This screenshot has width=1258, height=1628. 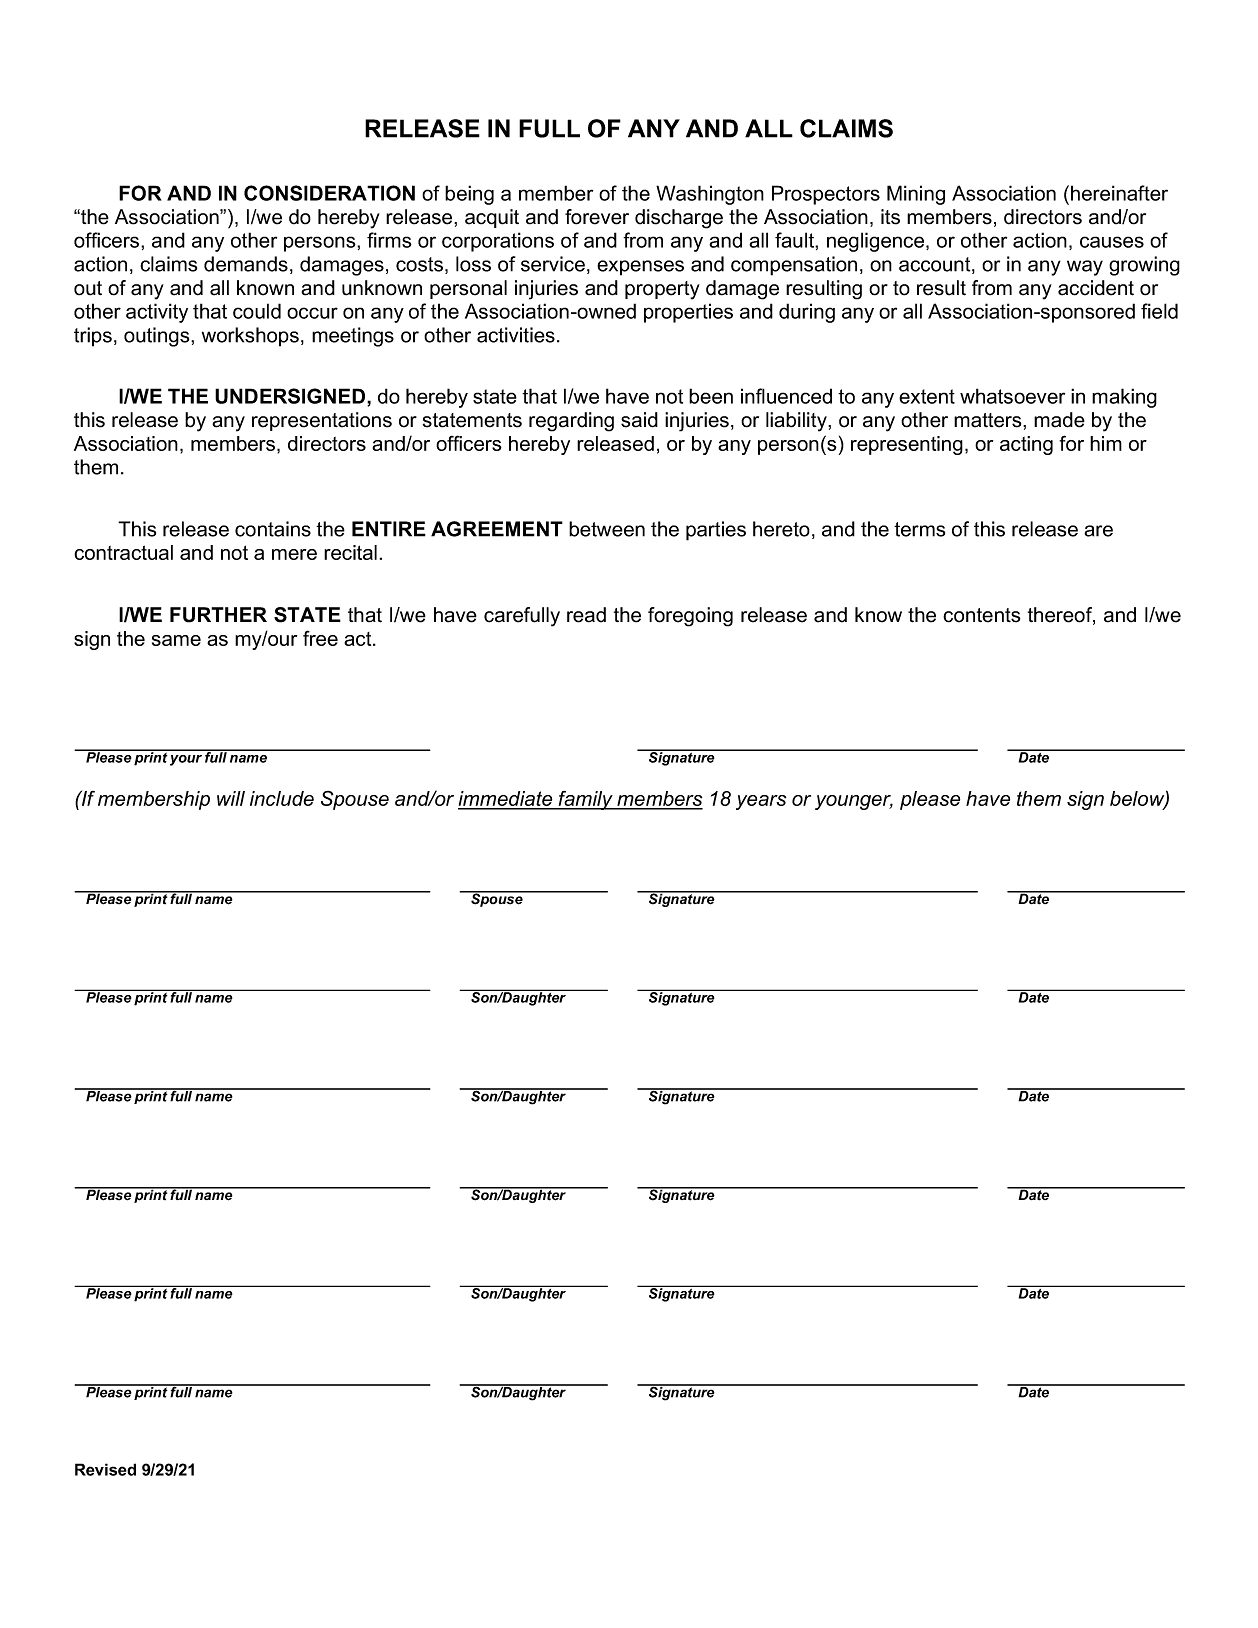 What do you see at coordinates (761, 802) in the screenshot?
I see `years` at bounding box center [761, 802].
